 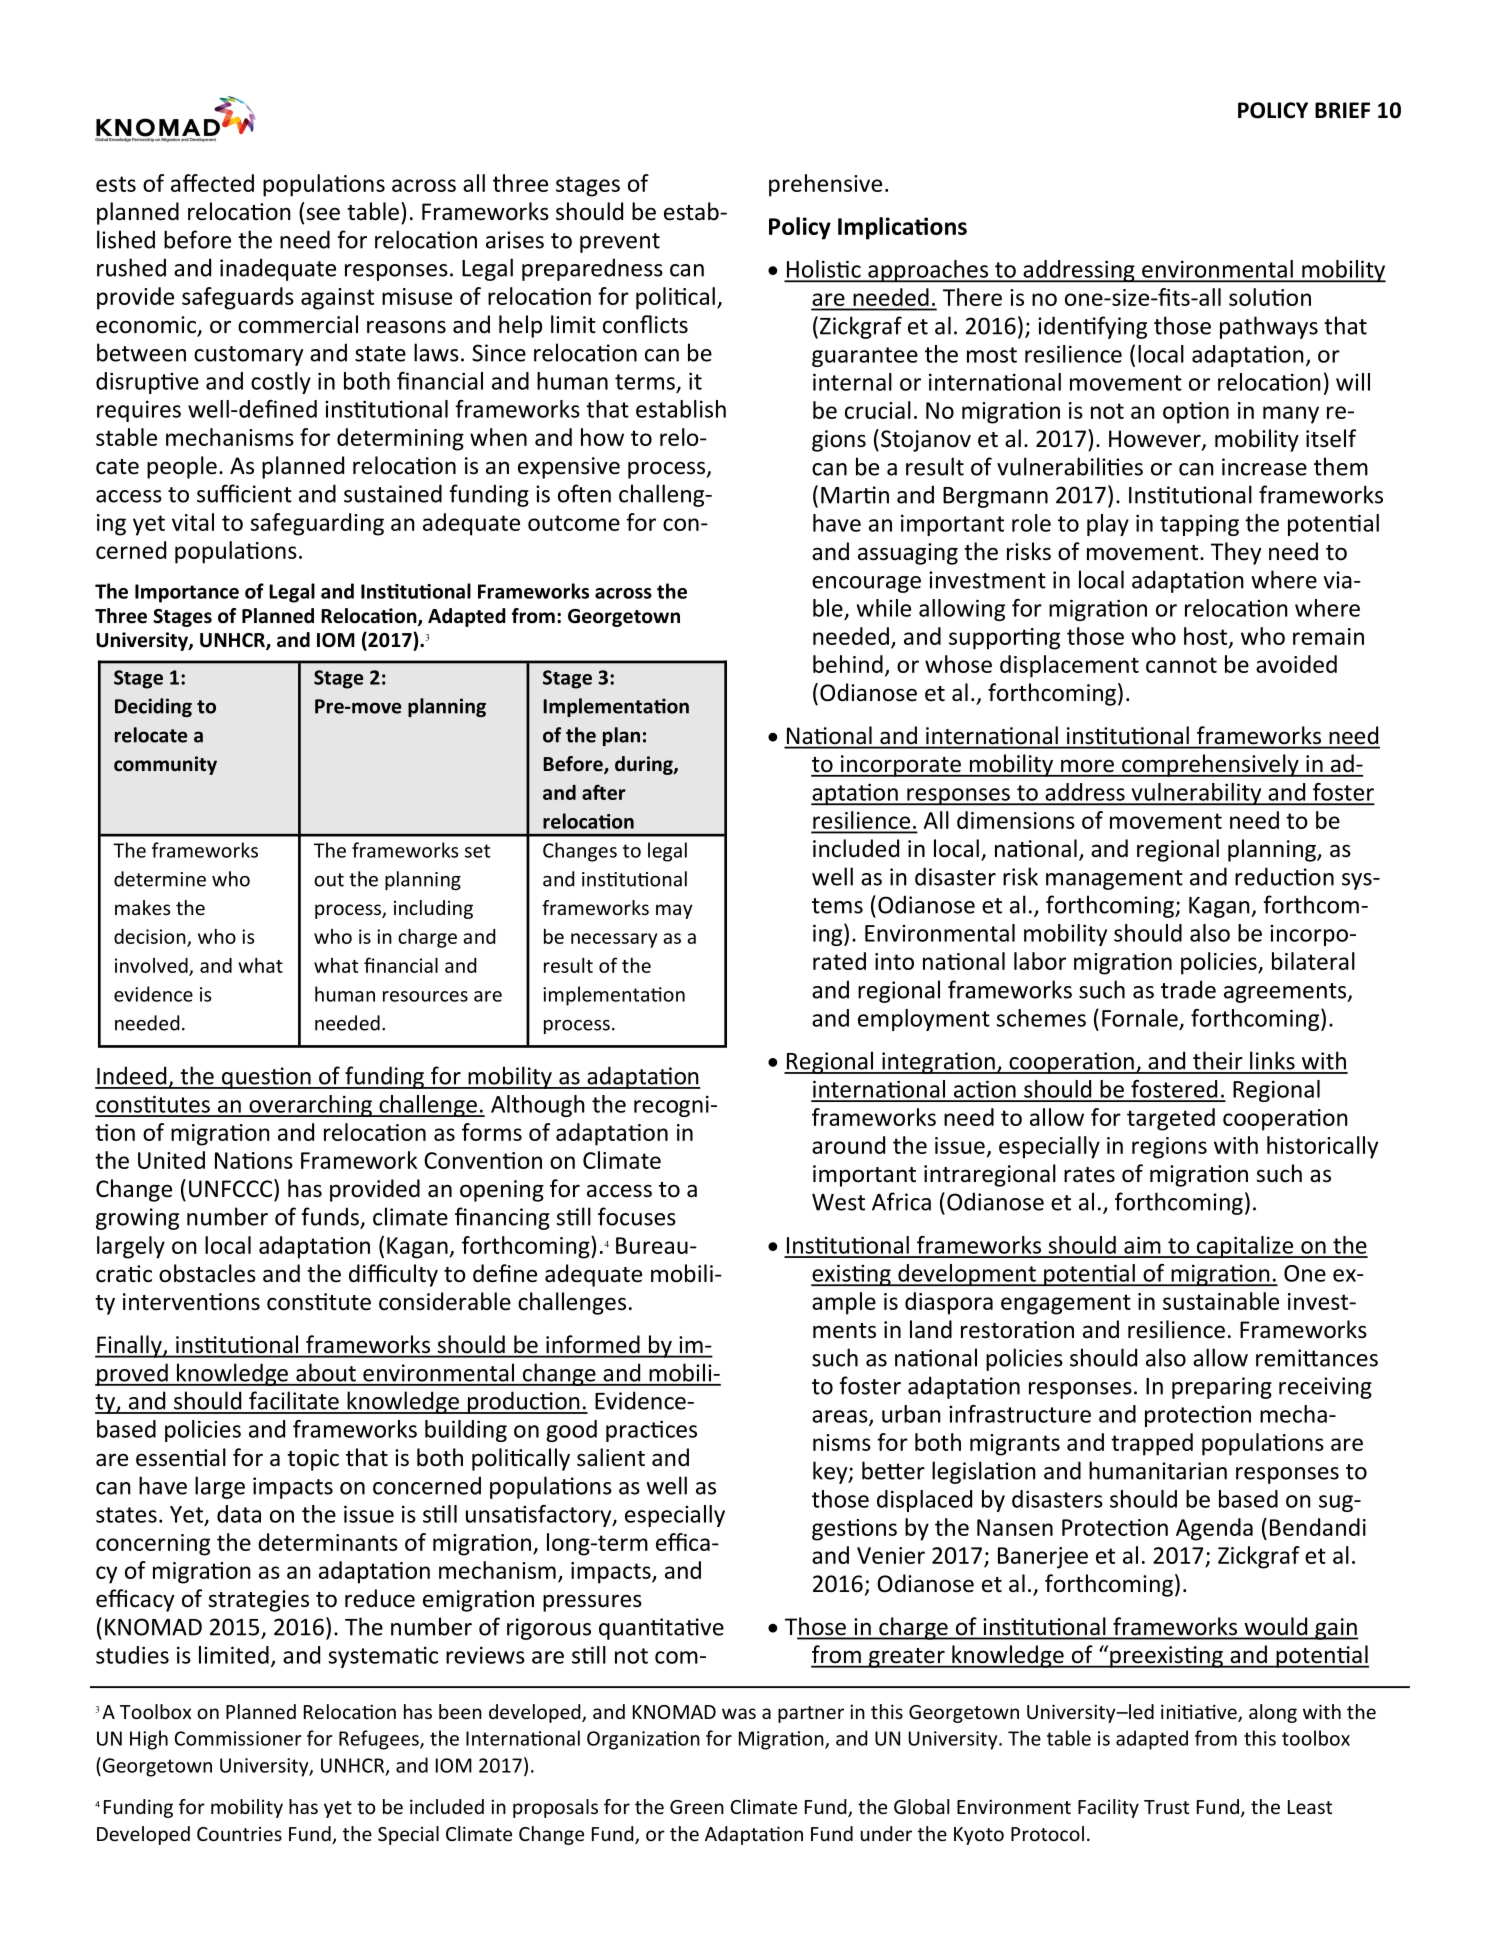 What do you see at coordinates (697, 1807) in the screenshot?
I see `Green` at bounding box center [697, 1807].
